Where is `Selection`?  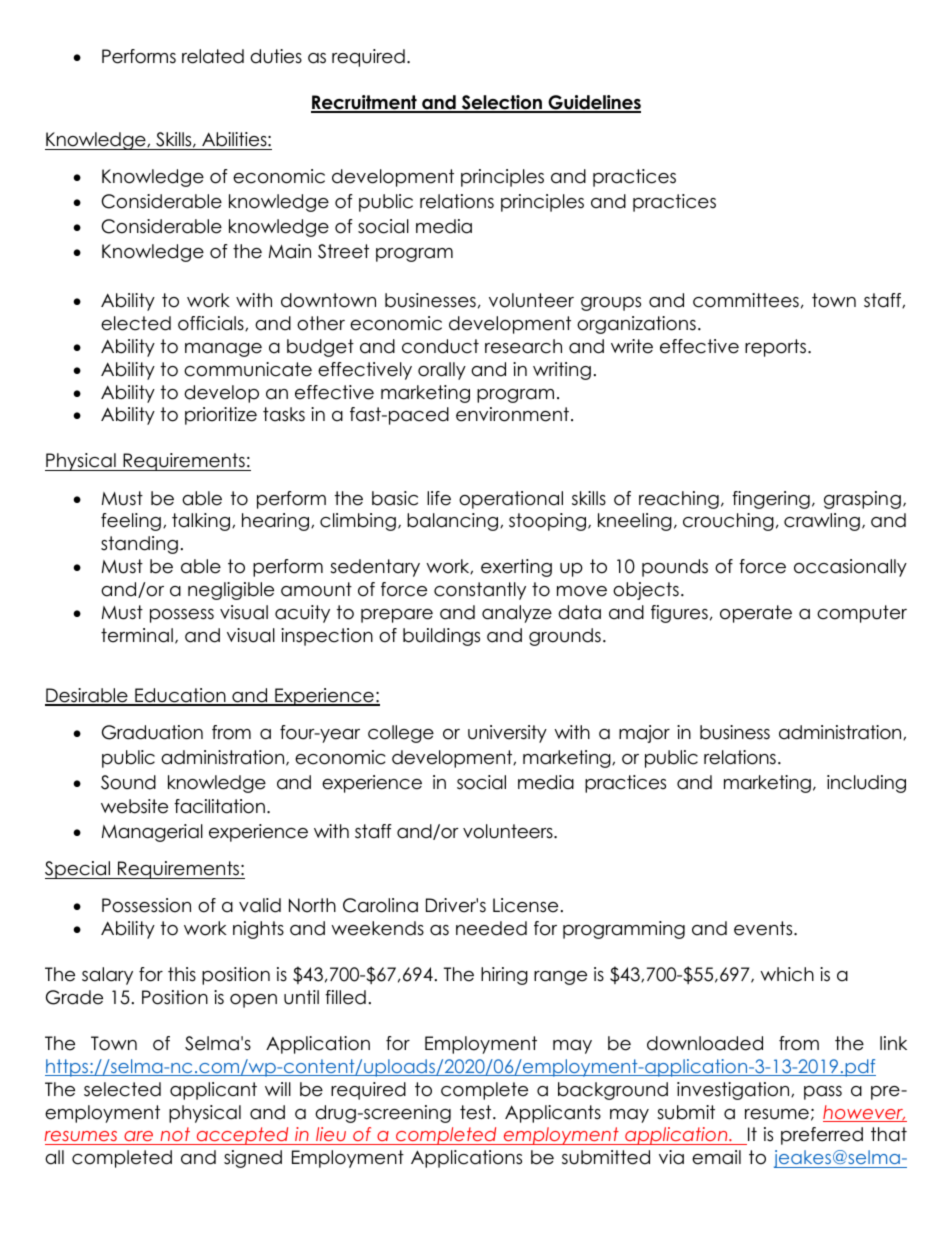
Selection is located at coordinates (502, 103).
